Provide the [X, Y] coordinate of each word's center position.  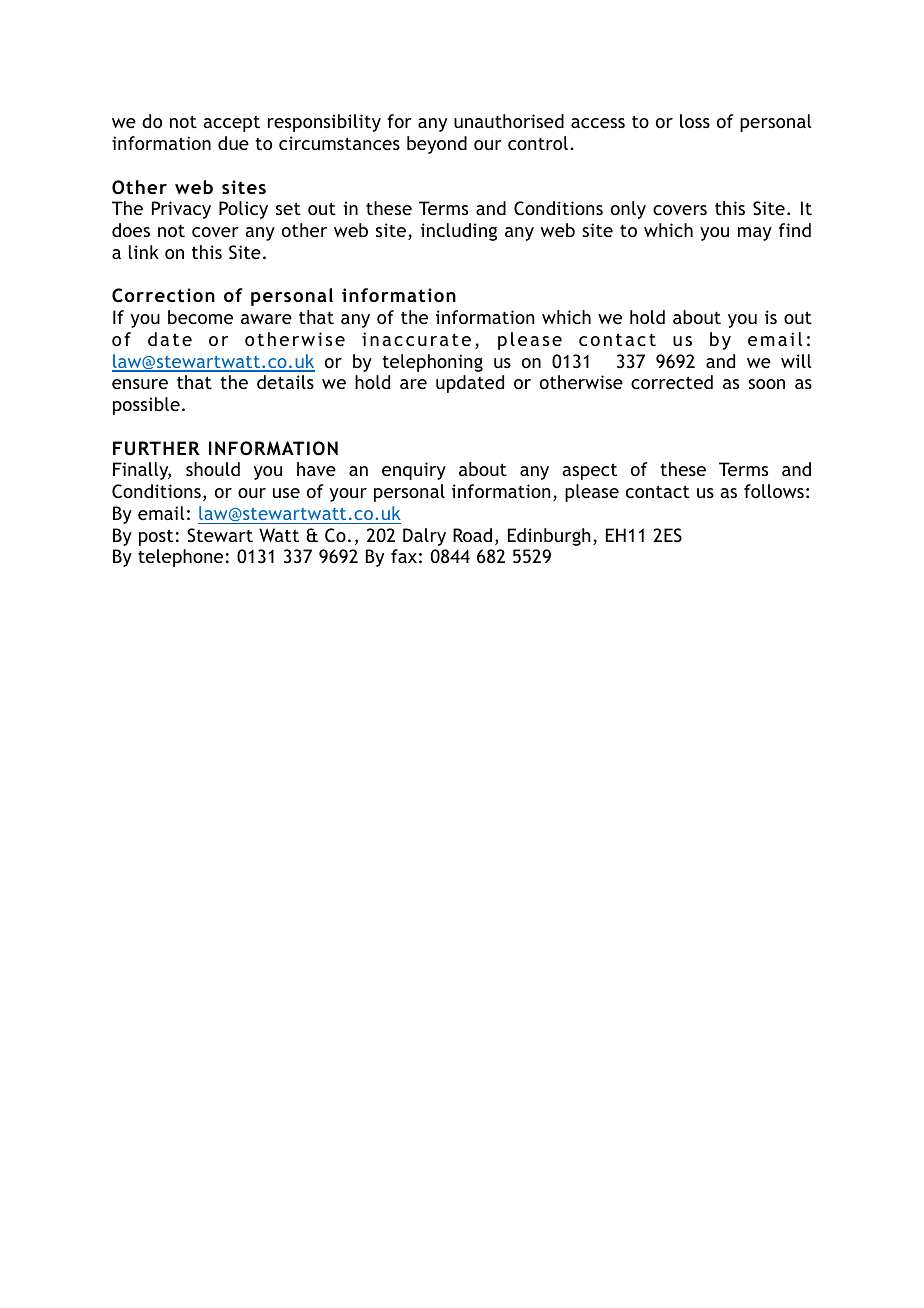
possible [146, 406]
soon [766, 384]
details [285, 382]
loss [695, 121]
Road [472, 535]
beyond [437, 145]
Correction [163, 295]
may [755, 234]
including [459, 232]
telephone [180, 558]
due [233, 143]
